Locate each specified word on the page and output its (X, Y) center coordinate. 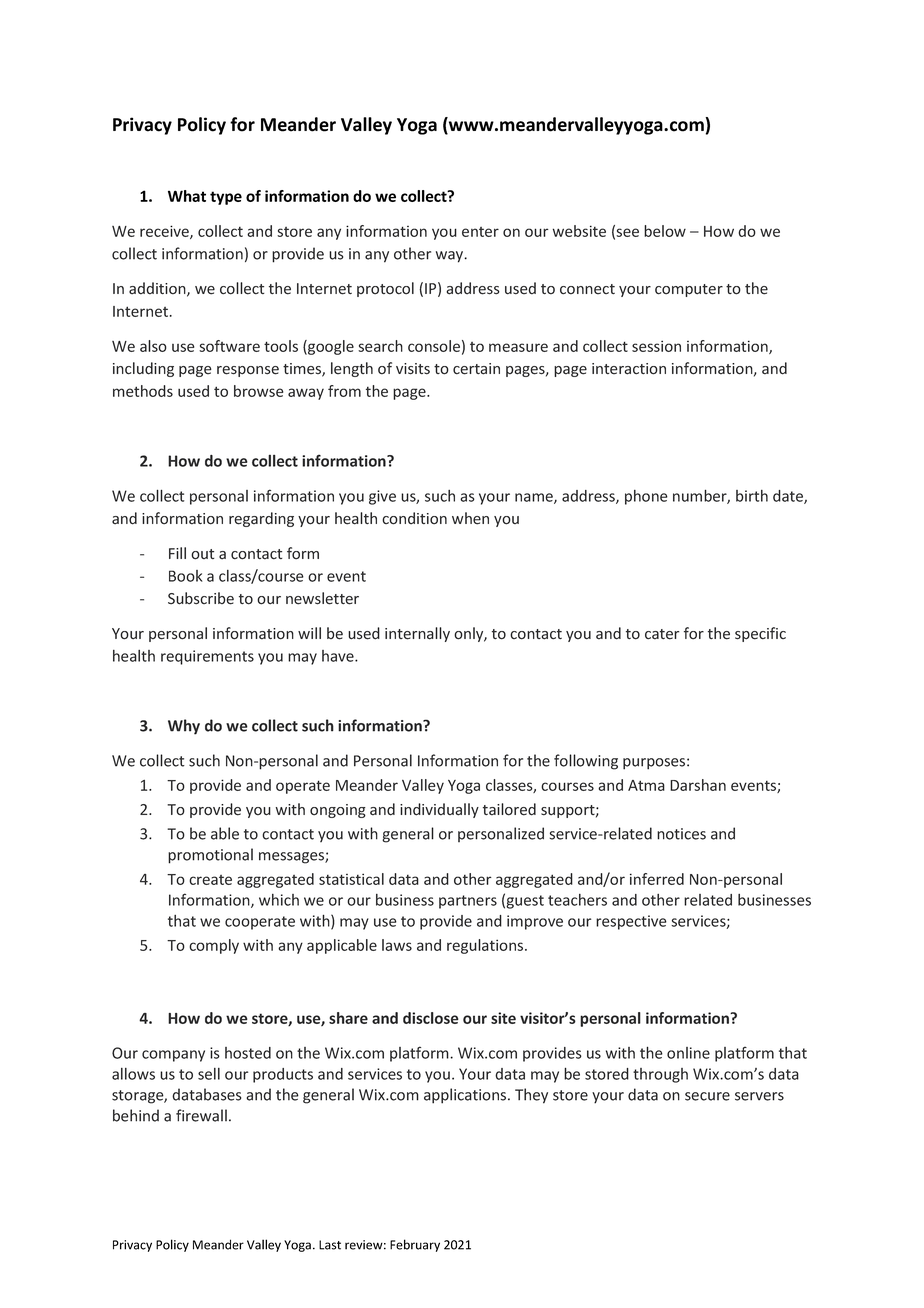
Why (184, 727)
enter (480, 232)
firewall (201, 1115)
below (665, 231)
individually (439, 810)
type (226, 198)
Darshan (698, 785)
